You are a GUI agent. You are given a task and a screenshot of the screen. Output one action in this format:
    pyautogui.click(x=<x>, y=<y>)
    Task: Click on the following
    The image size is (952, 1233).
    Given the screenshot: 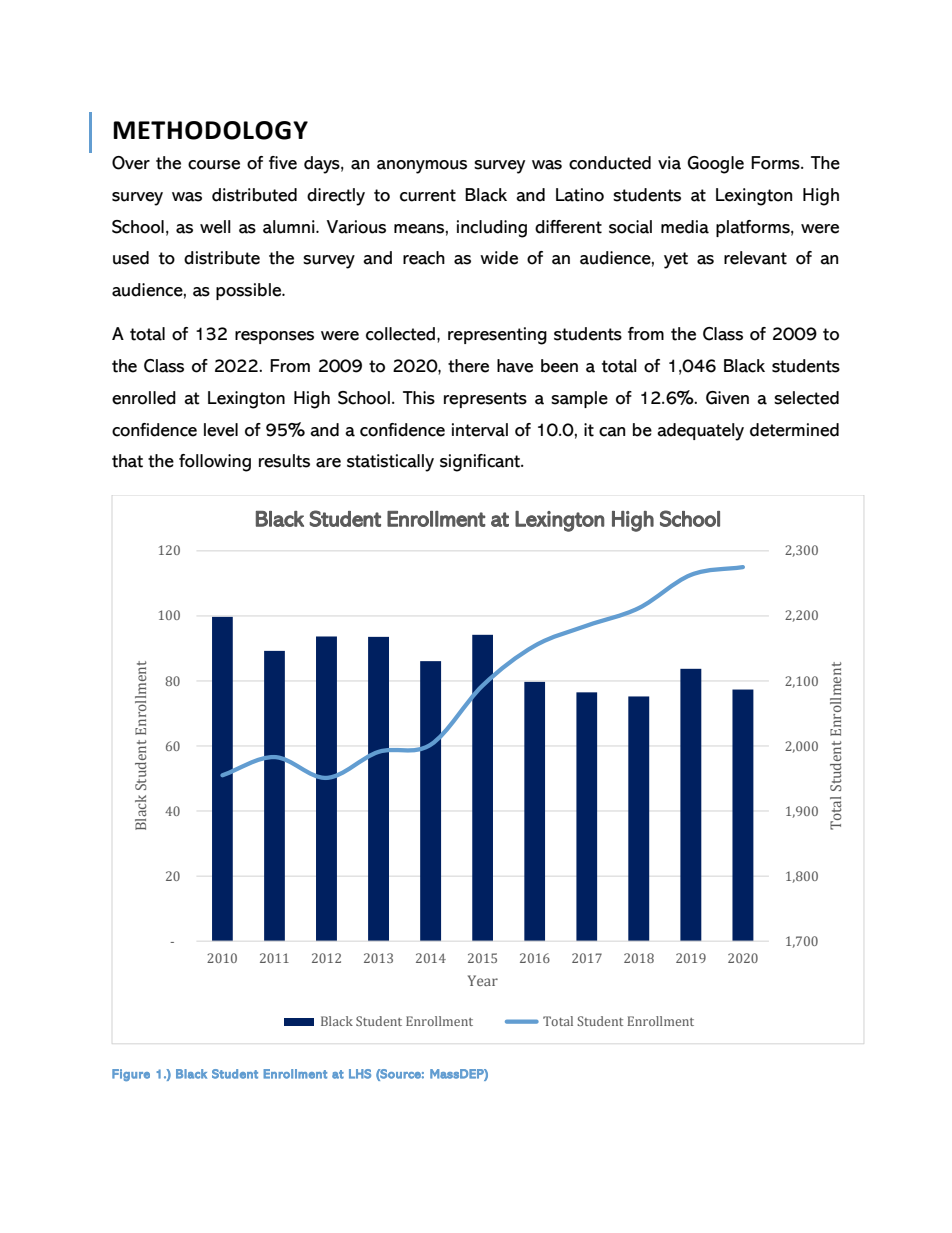 What is the action you would take?
    pyautogui.click(x=215, y=463)
